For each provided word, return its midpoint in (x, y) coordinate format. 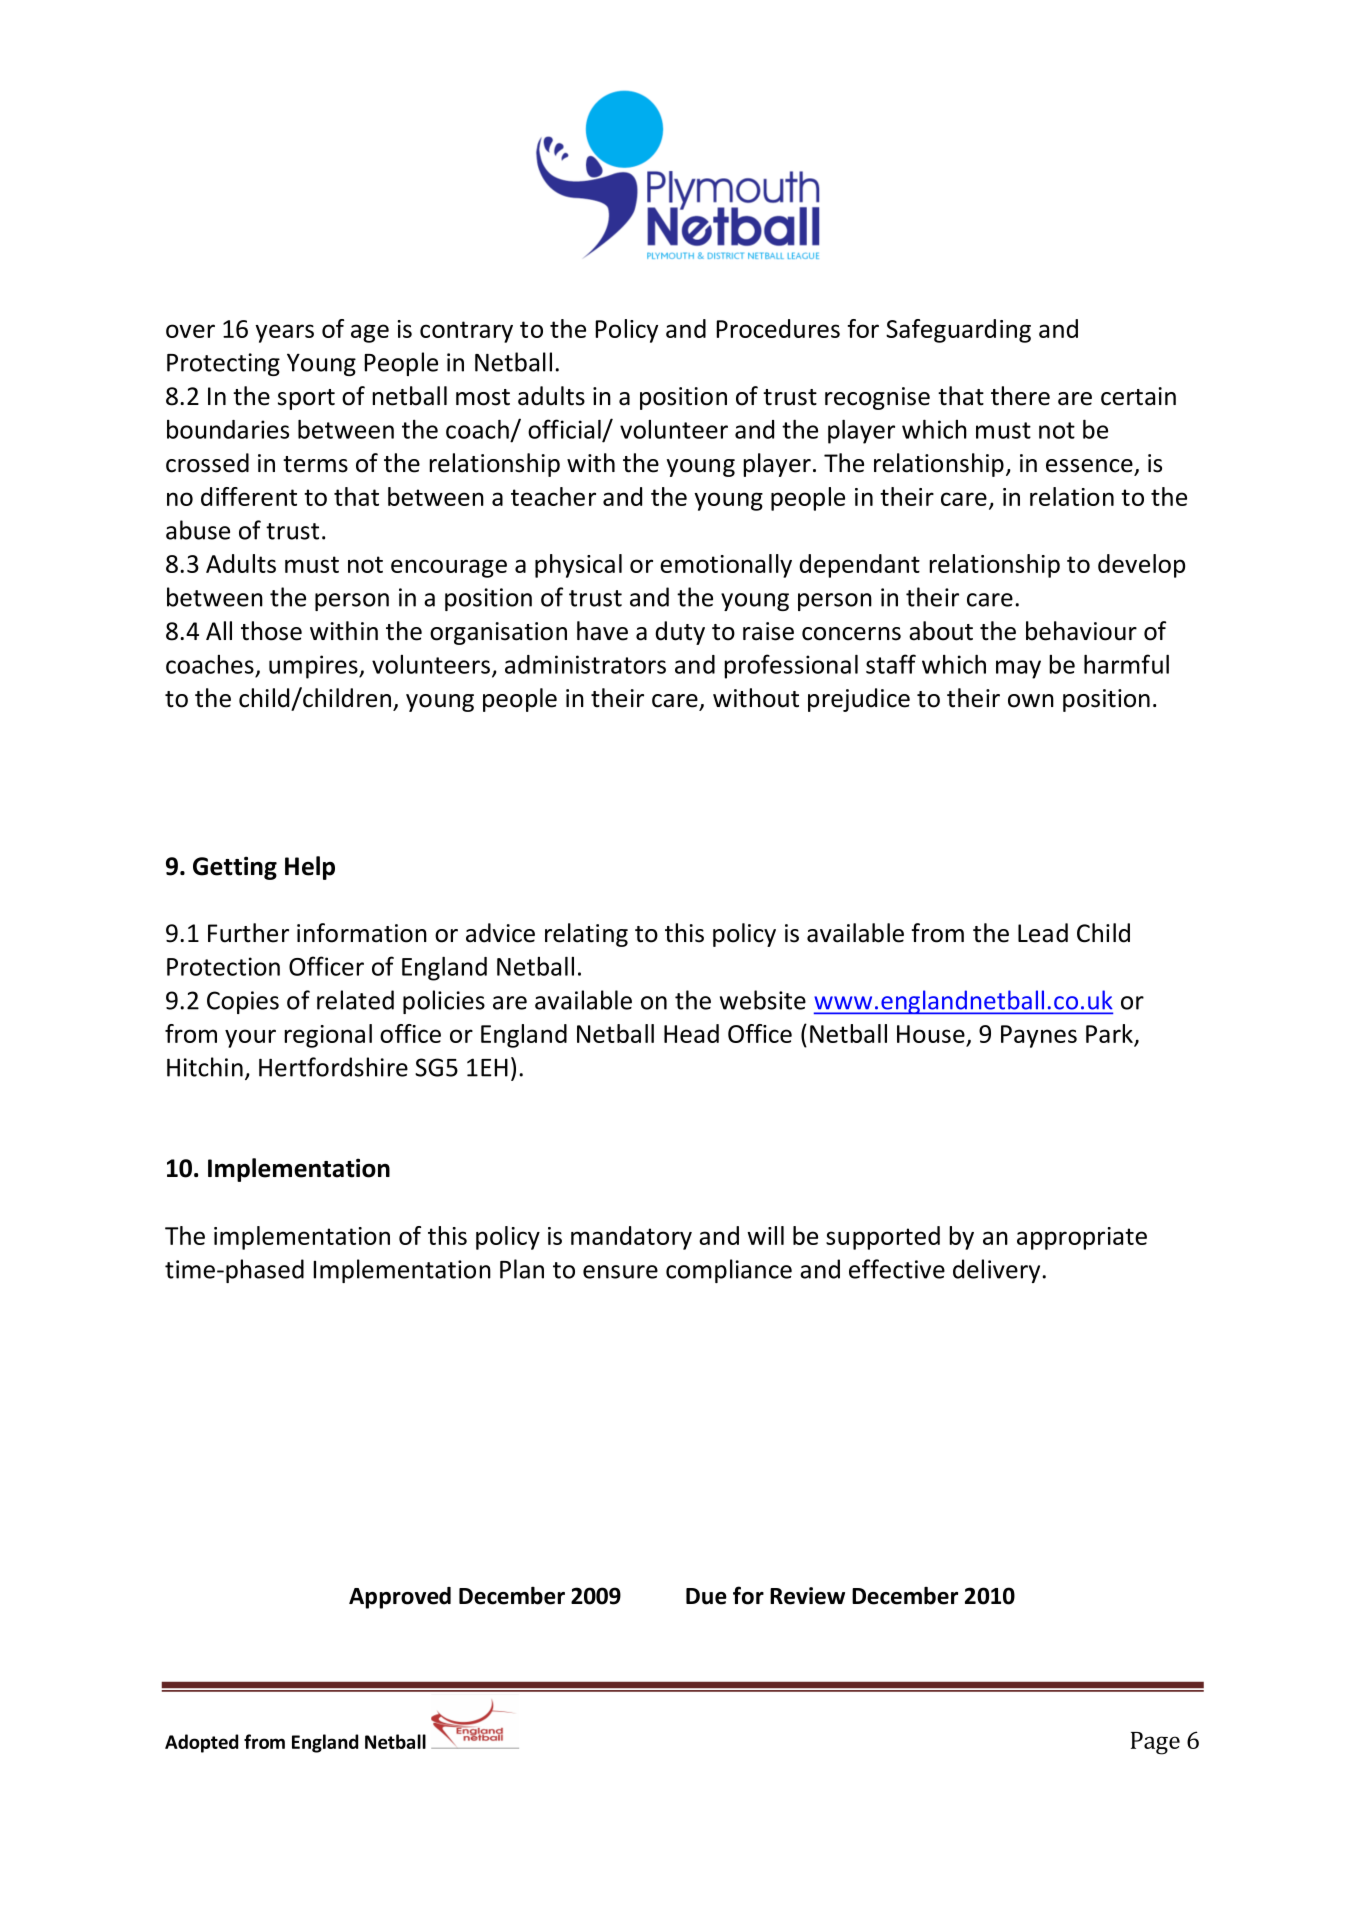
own (1031, 701)
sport (306, 399)
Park (1110, 1035)
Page (1155, 1743)
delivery (998, 1271)
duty (680, 633)
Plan (522, 1269)
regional (328, 1036)
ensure (620, 1272)
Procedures (778, 328)
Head (691, 1033)
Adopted (201, 1743)
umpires (314, 667)
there (1020, 396)
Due (706, 1596)
